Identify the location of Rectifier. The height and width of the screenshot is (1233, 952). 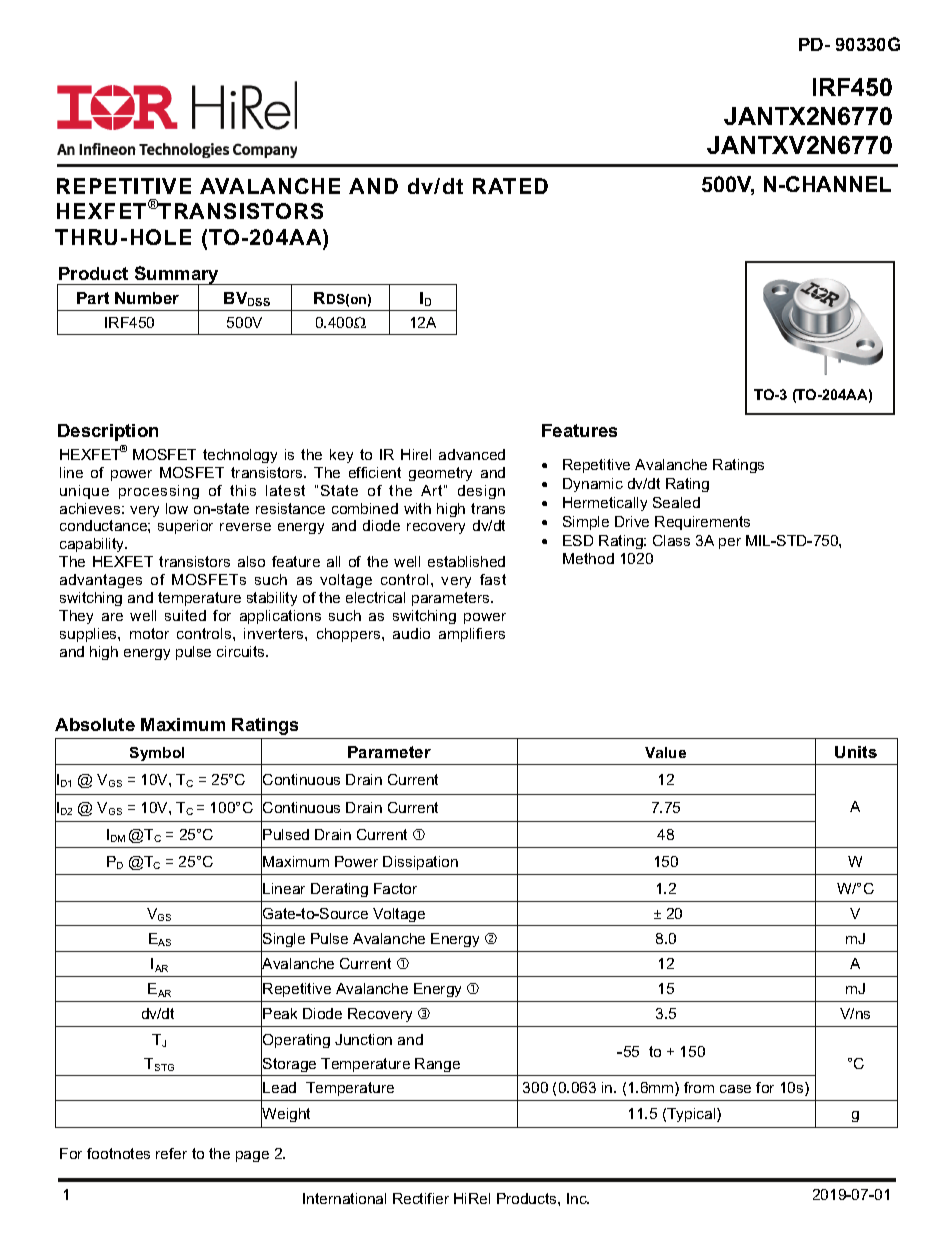
(421, 1198).
